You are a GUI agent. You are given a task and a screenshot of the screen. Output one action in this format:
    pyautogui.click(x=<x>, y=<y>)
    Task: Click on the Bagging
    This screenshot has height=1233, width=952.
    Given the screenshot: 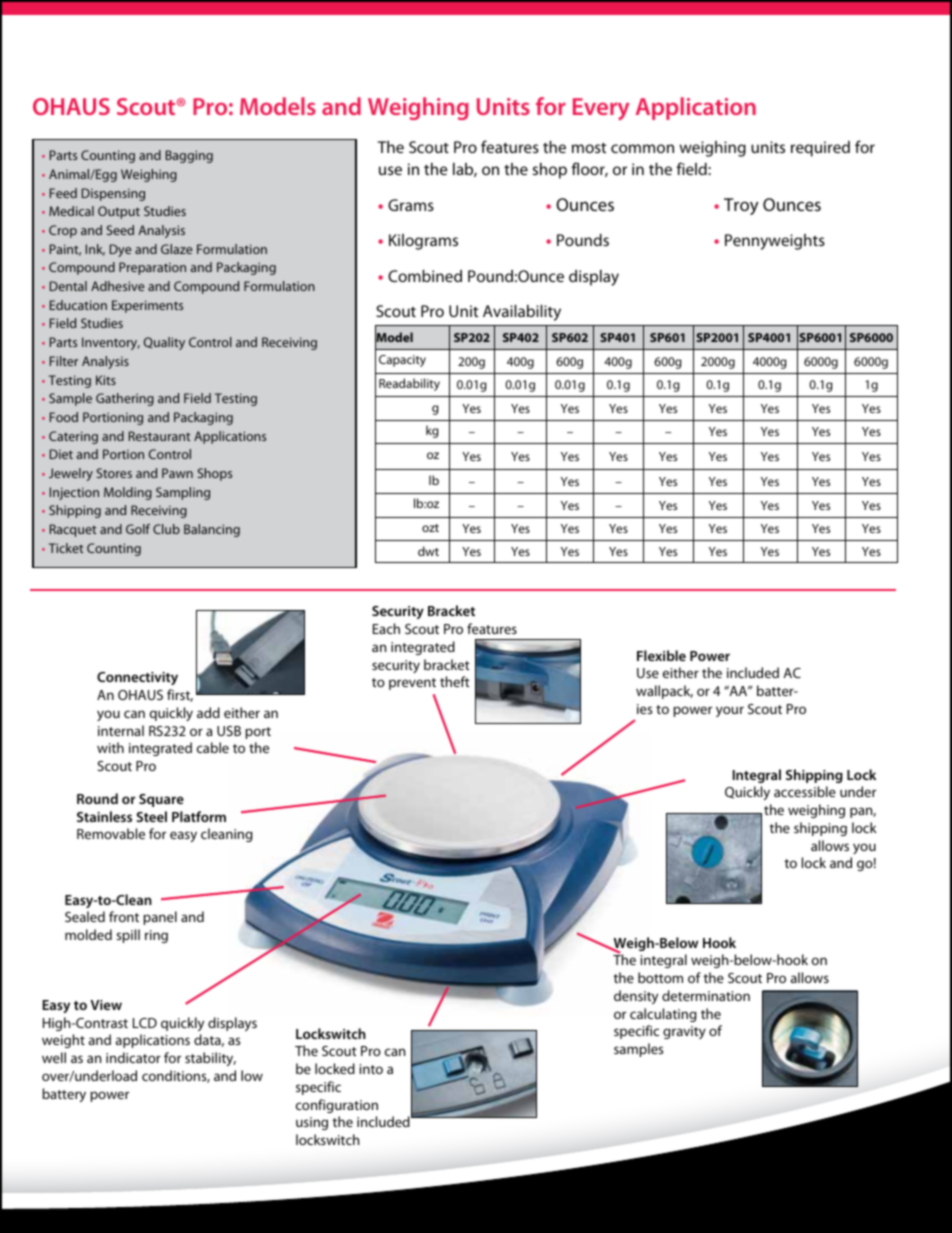 What is the action you would take?
    pyautogui.click(x=189, y=156)
